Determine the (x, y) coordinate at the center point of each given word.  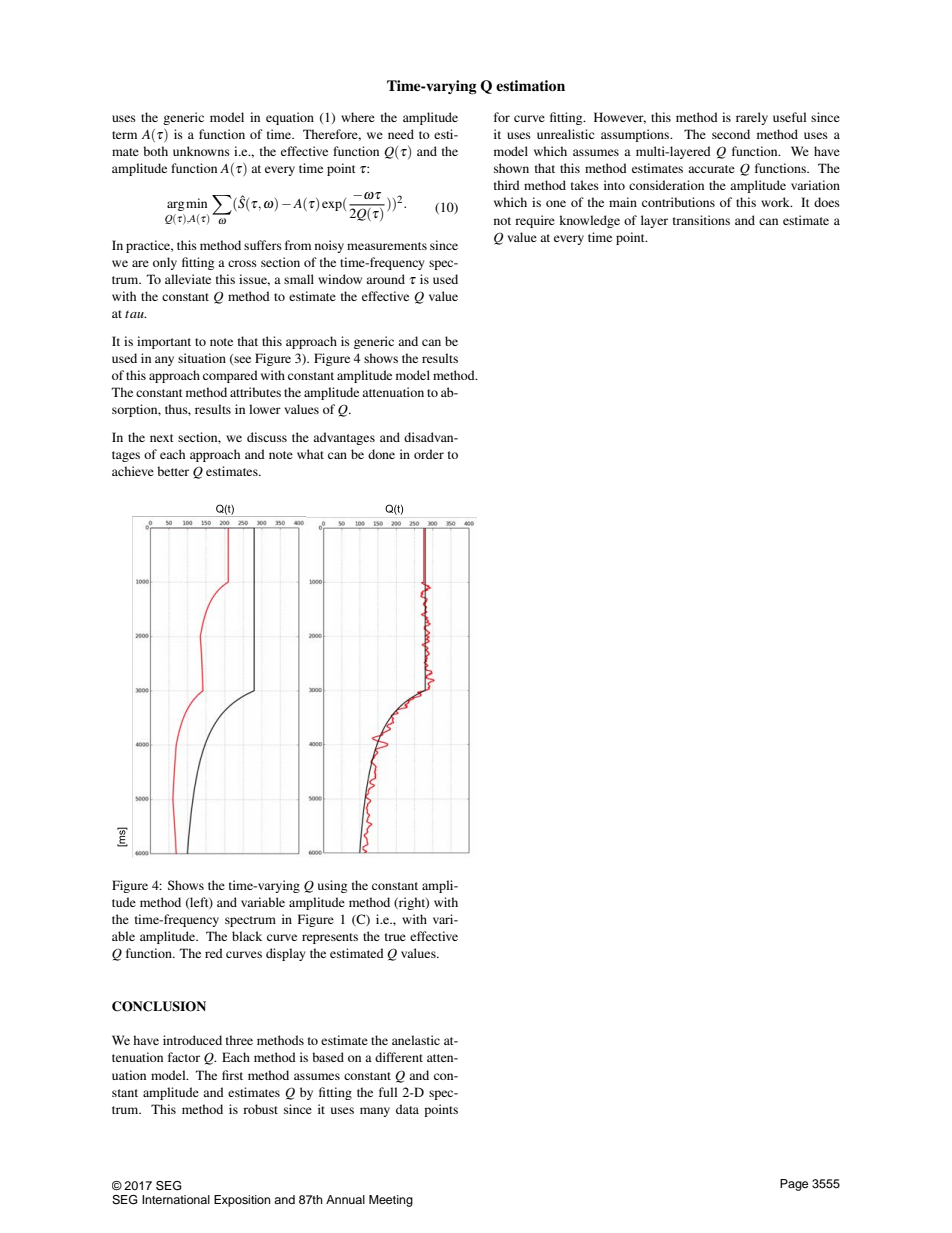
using (332, 886)
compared (230, 376)
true (395, 937)
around (385, 279)
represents (330, 938)
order (429, 454)
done (381, 454)
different (399, 1057)
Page (794, 1185)
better (173, 471)
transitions (701, 220)
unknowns (201, 151)
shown (511, 168)
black (247, 936)
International (176, 1199)
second (731, 134)
